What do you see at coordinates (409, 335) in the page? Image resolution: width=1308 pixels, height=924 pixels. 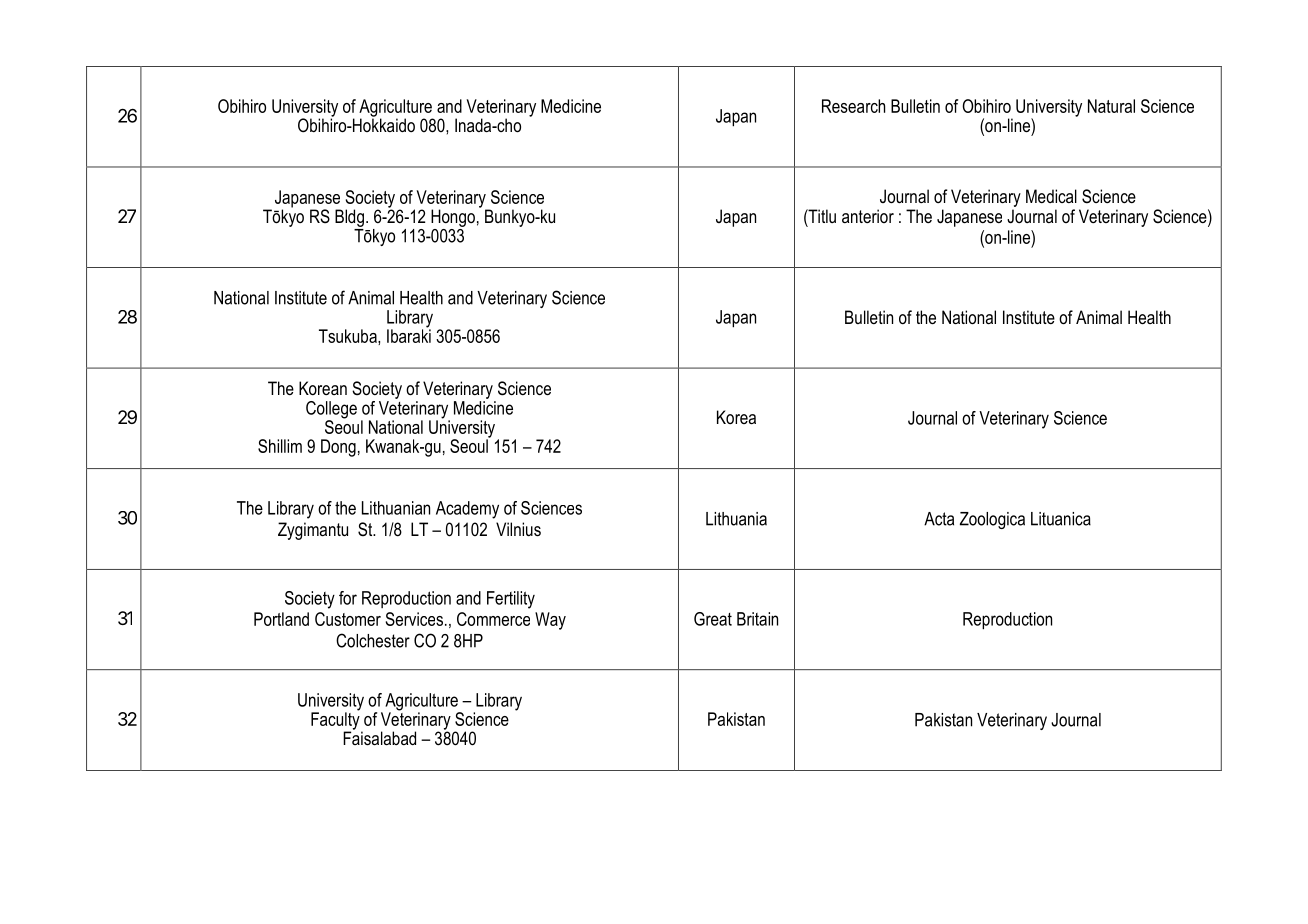 I see `Ibaraki` at bounding box center [409, 335].
